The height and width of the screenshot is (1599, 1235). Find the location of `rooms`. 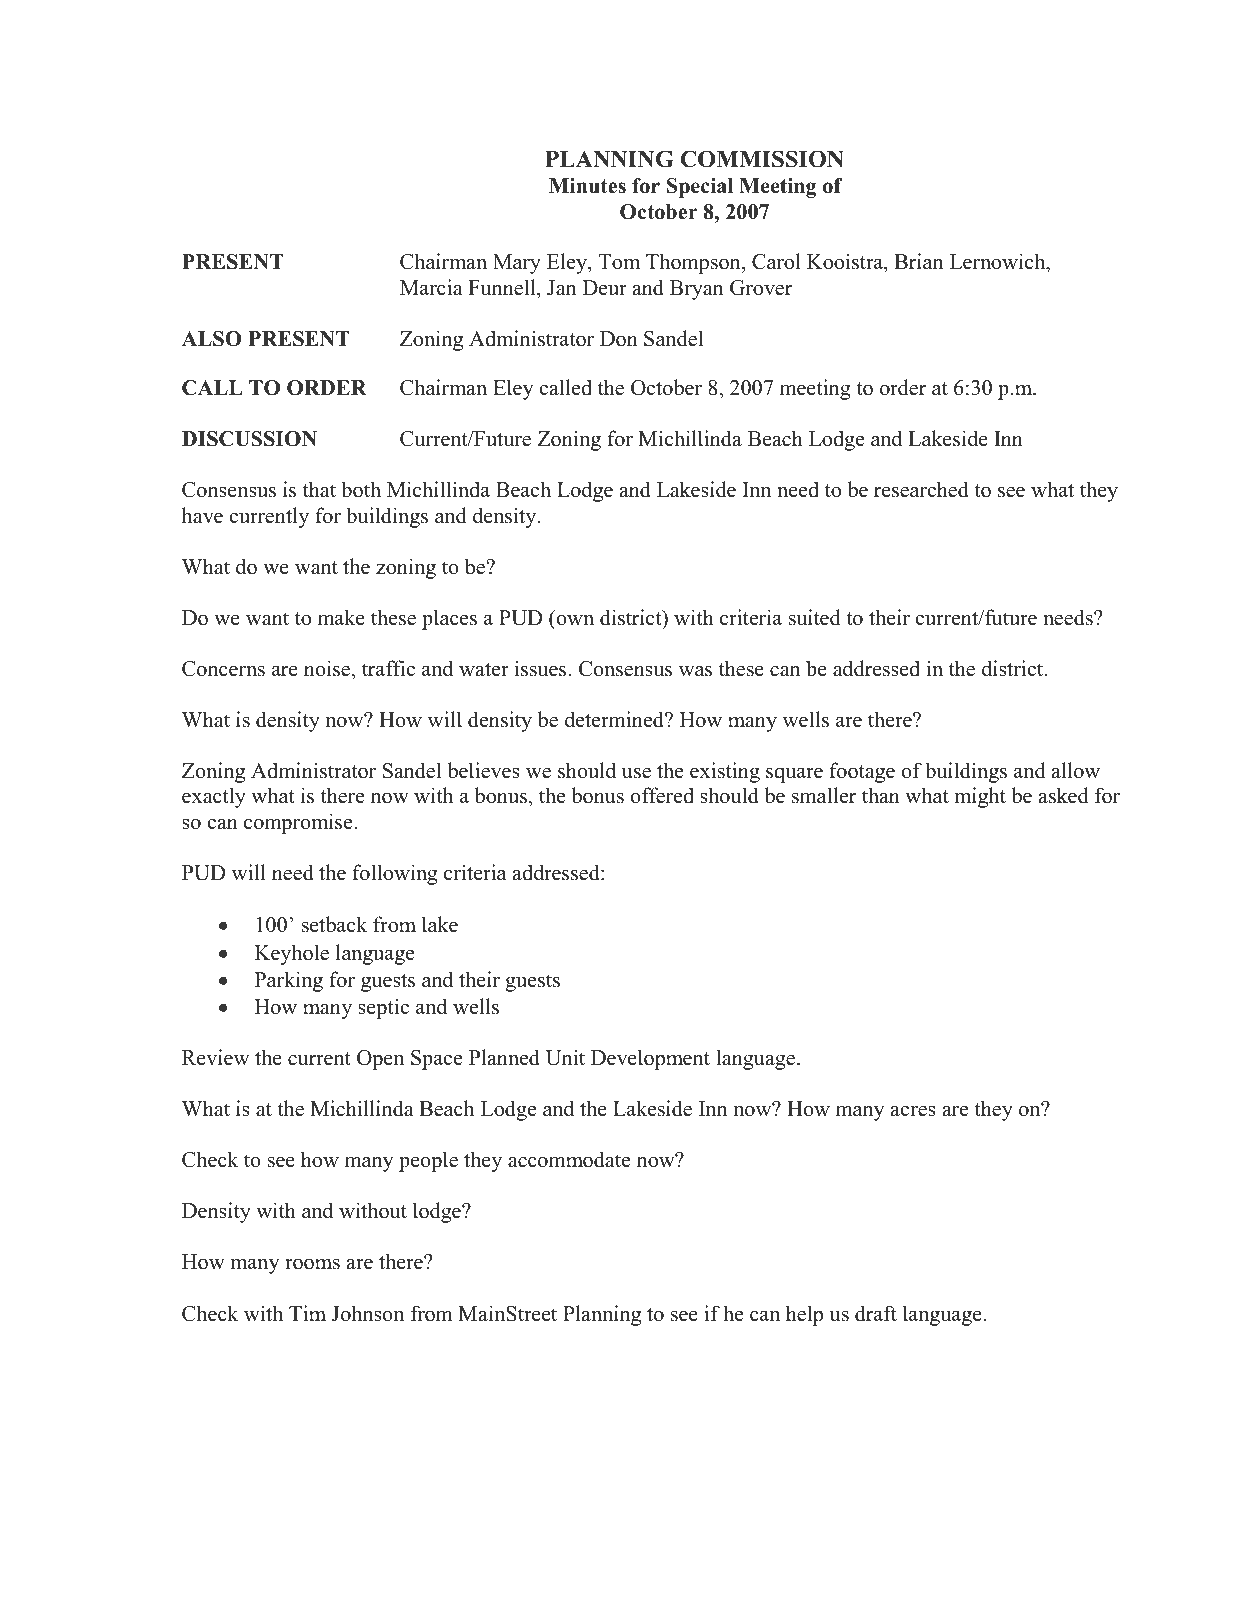

rooms is located at coordinates (312, 1264).
